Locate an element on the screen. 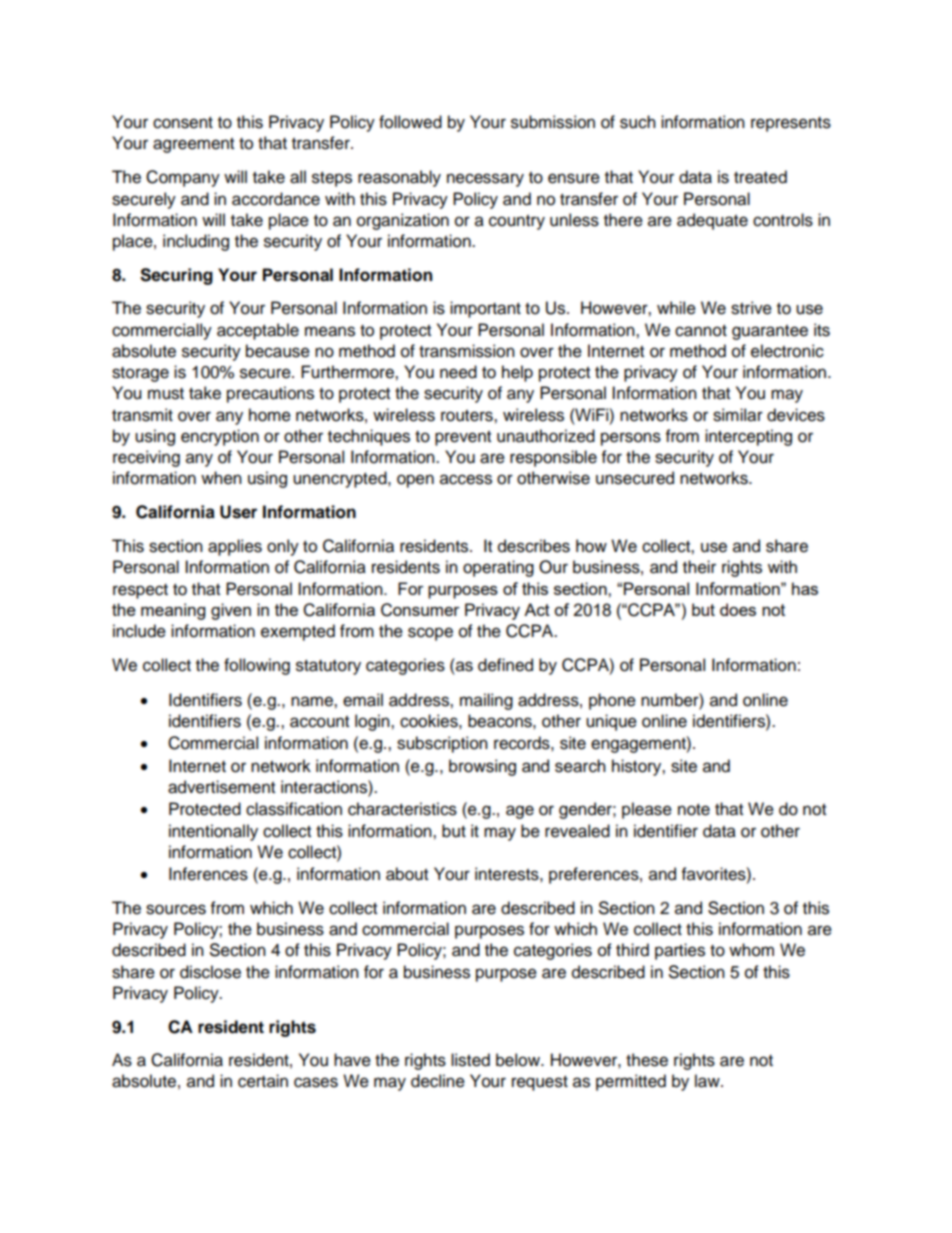 The image size is (952, 1233). agreement is located at coordinates (193, 145).
